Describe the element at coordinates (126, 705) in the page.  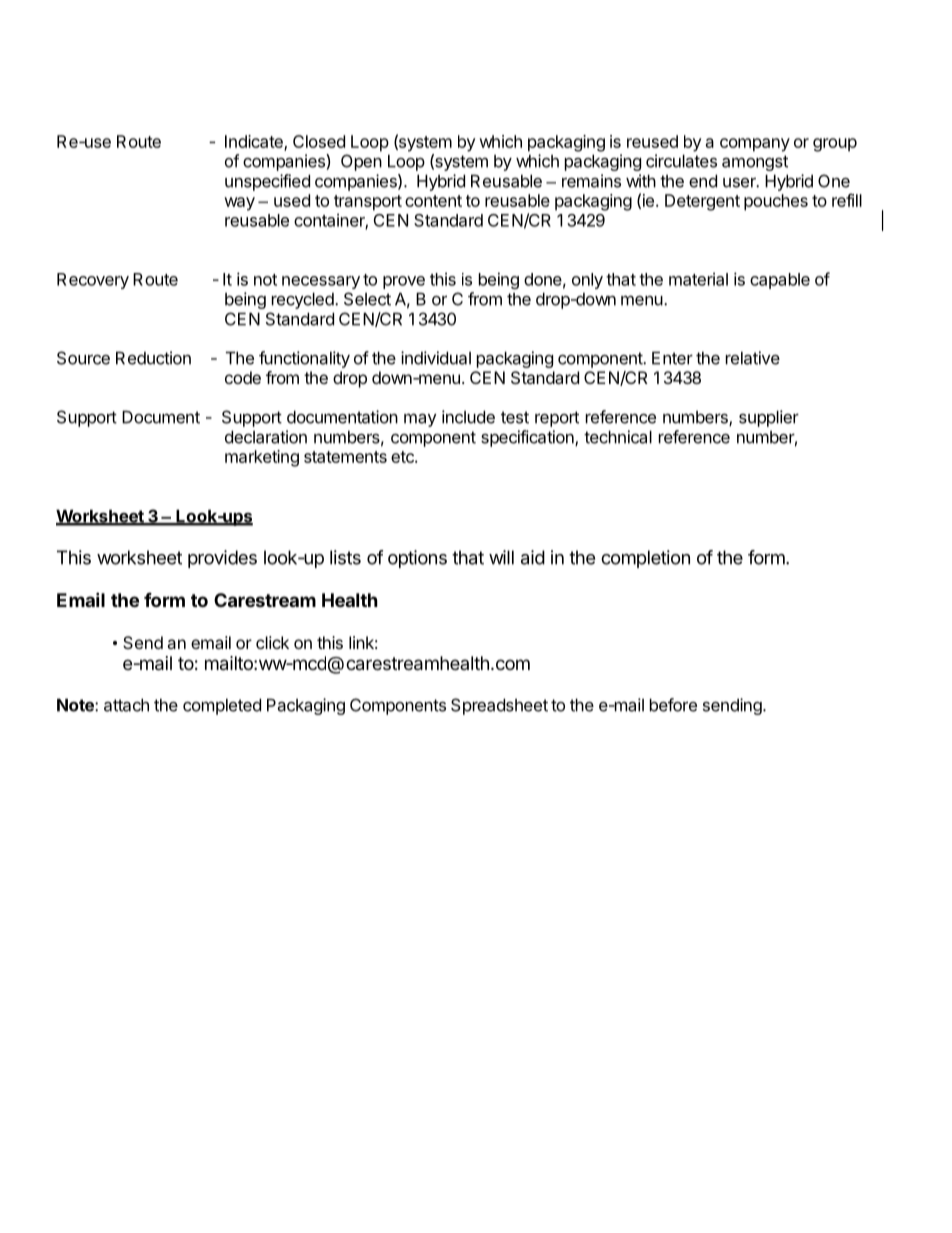
I see `attach` at that location.
